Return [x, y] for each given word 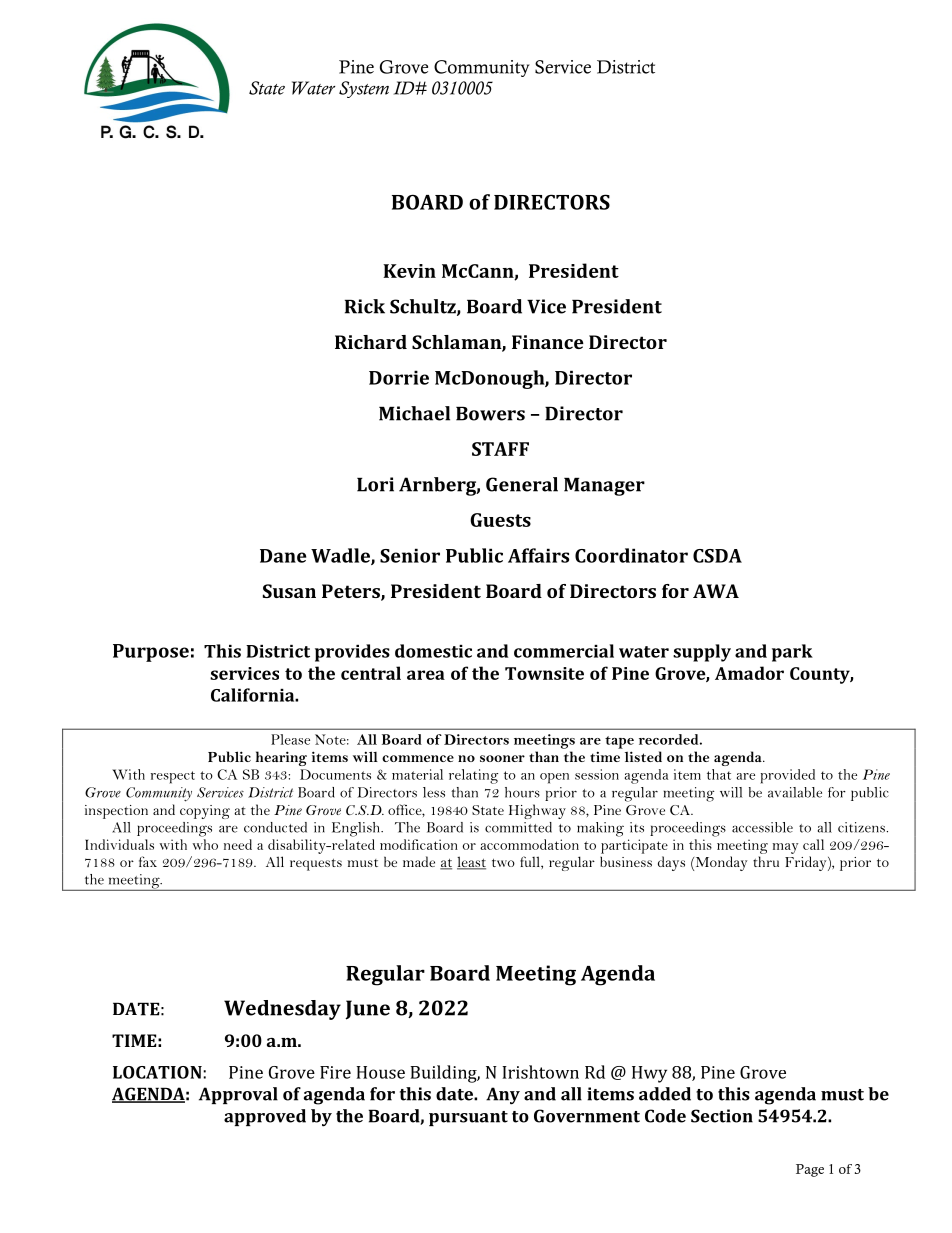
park [792, 653]
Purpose [151, 653]
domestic [433, 651]
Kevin [409, 271]
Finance [548, 342]
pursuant [468, 1118]
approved [265, 1117]
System [364, 89]
